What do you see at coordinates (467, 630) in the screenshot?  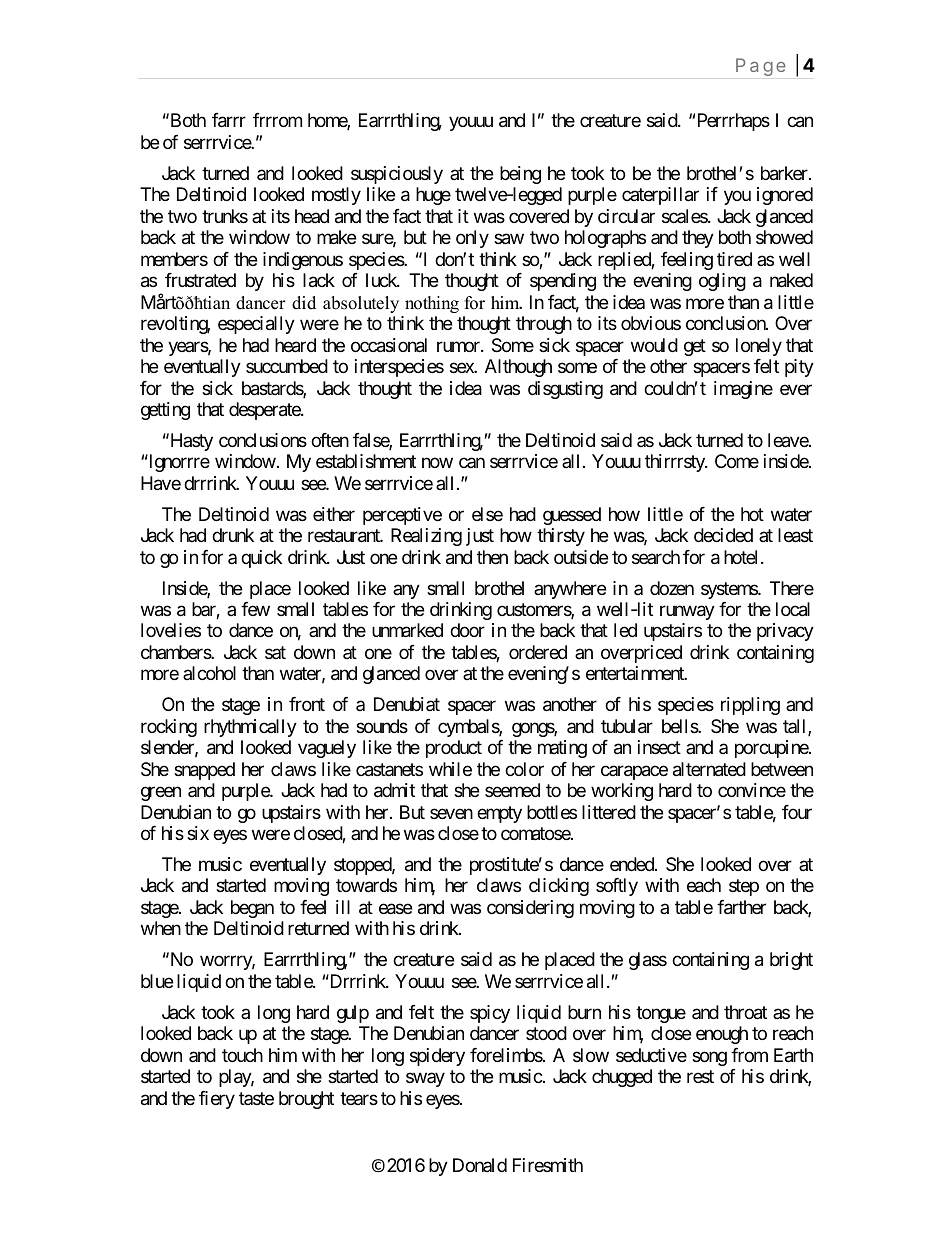 I see `door` at bounding box center [467, 630].
